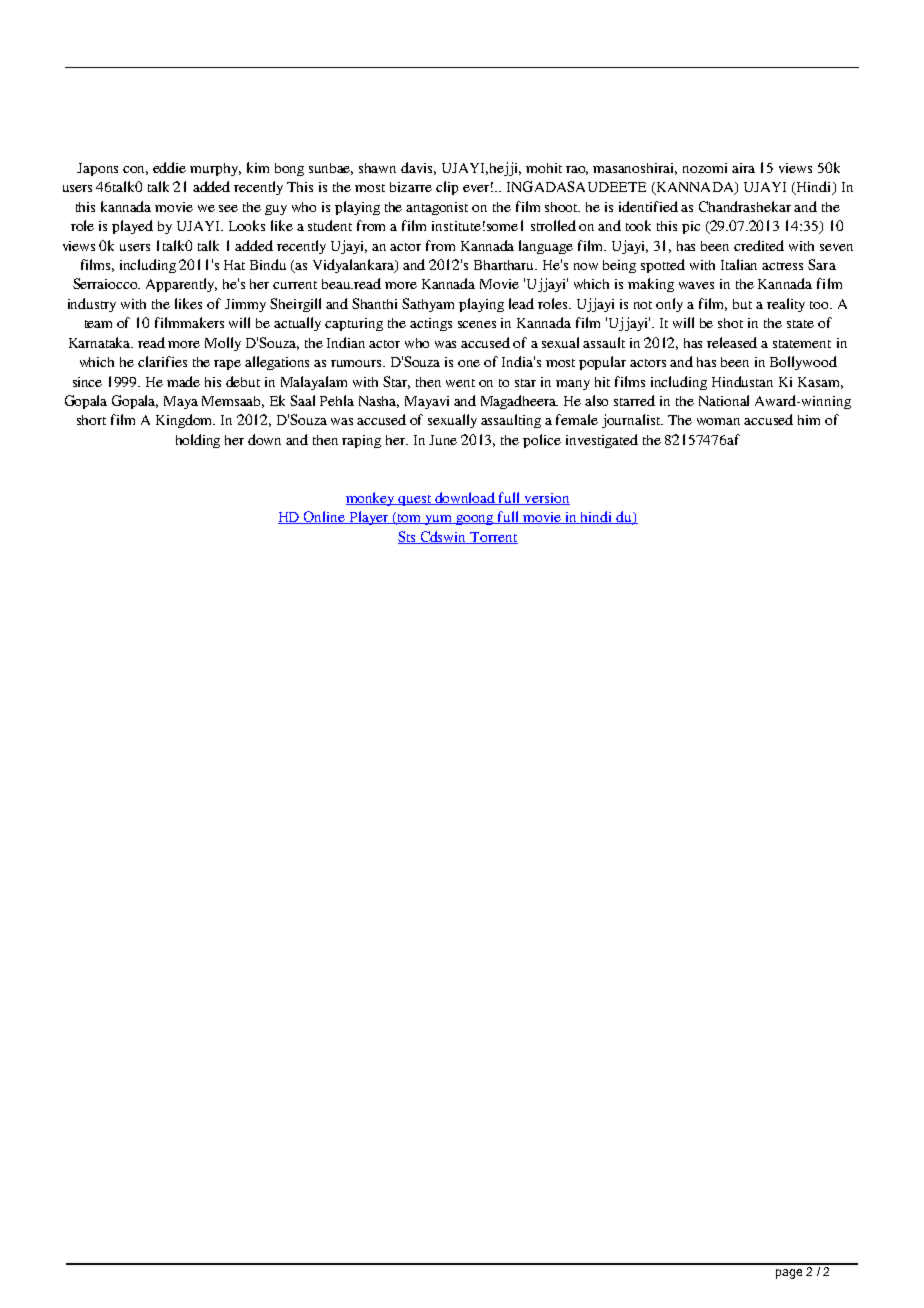  What do you see at coordinates (460, 383) in the screenshot?
I see `went` at bounding box center [460, 383].
